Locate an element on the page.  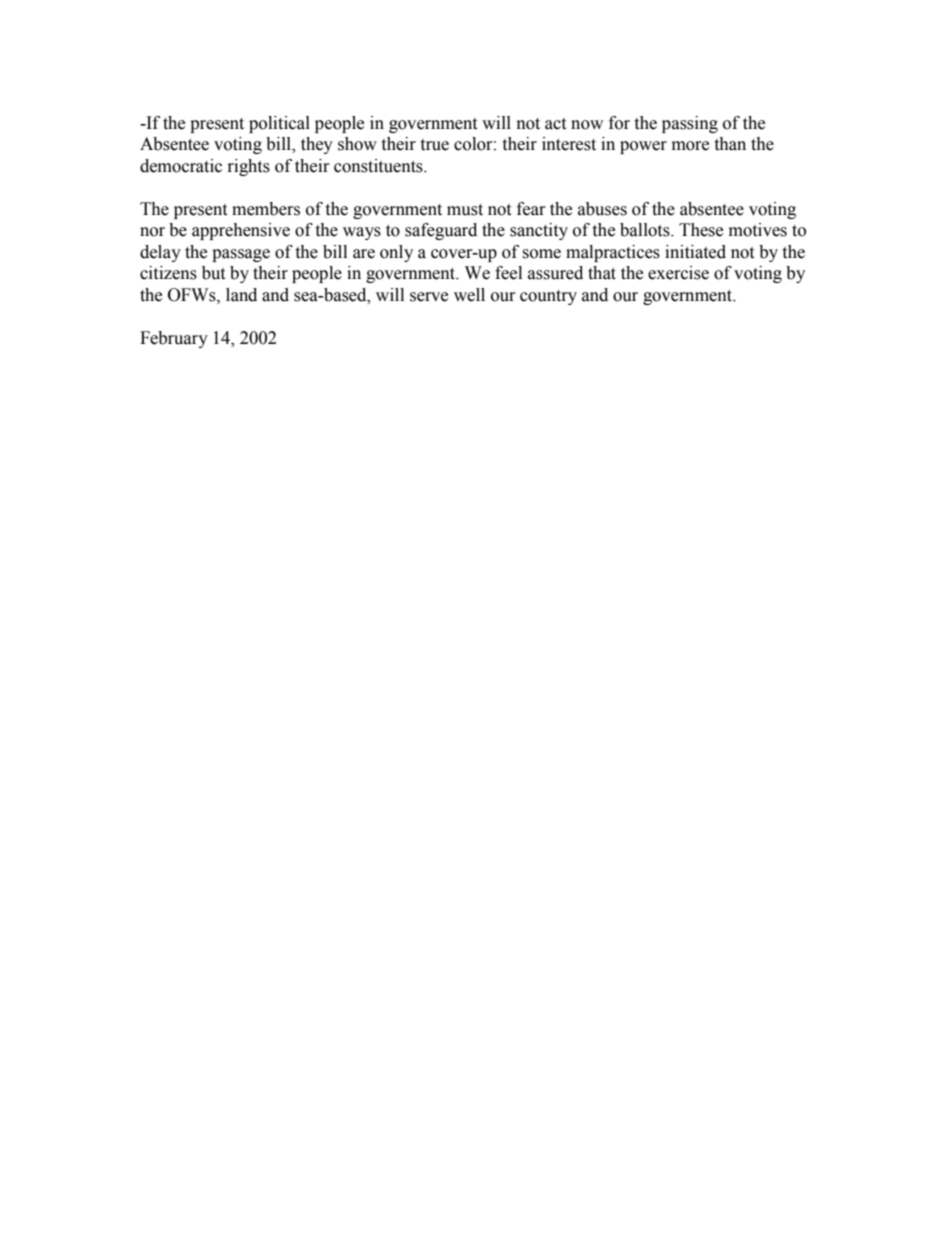
passing is located at coordinates (690, 124).
